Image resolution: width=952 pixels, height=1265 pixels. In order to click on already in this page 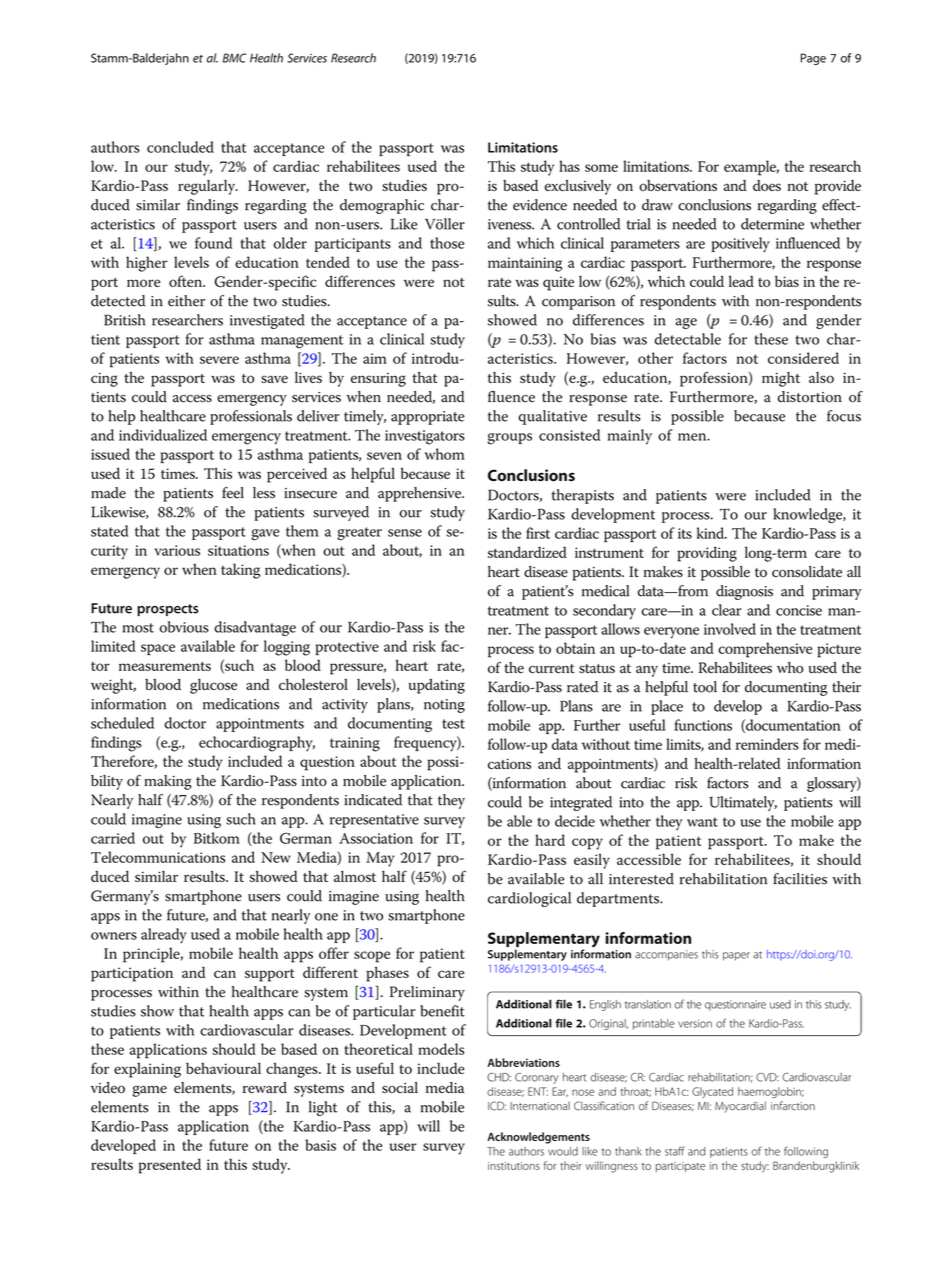, I will do `click(164, 936)`.
